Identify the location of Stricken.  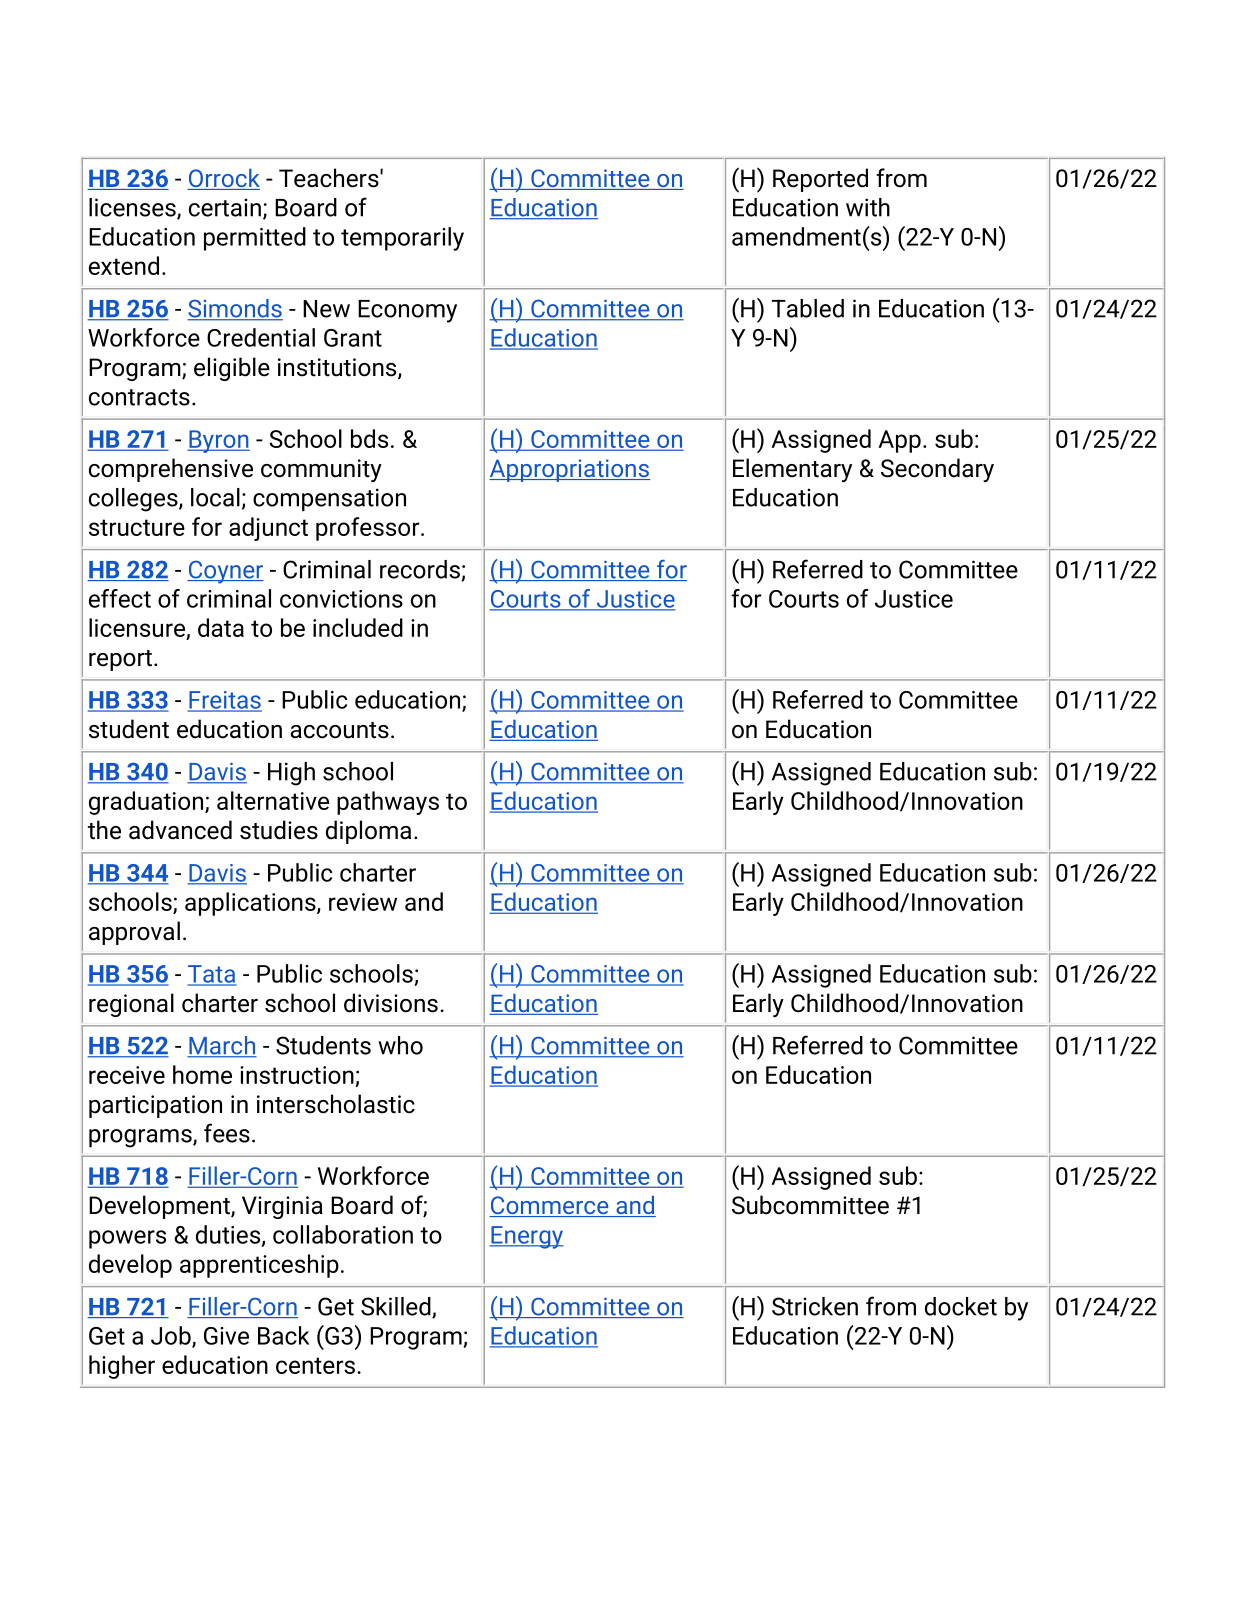
(815, 1306).
